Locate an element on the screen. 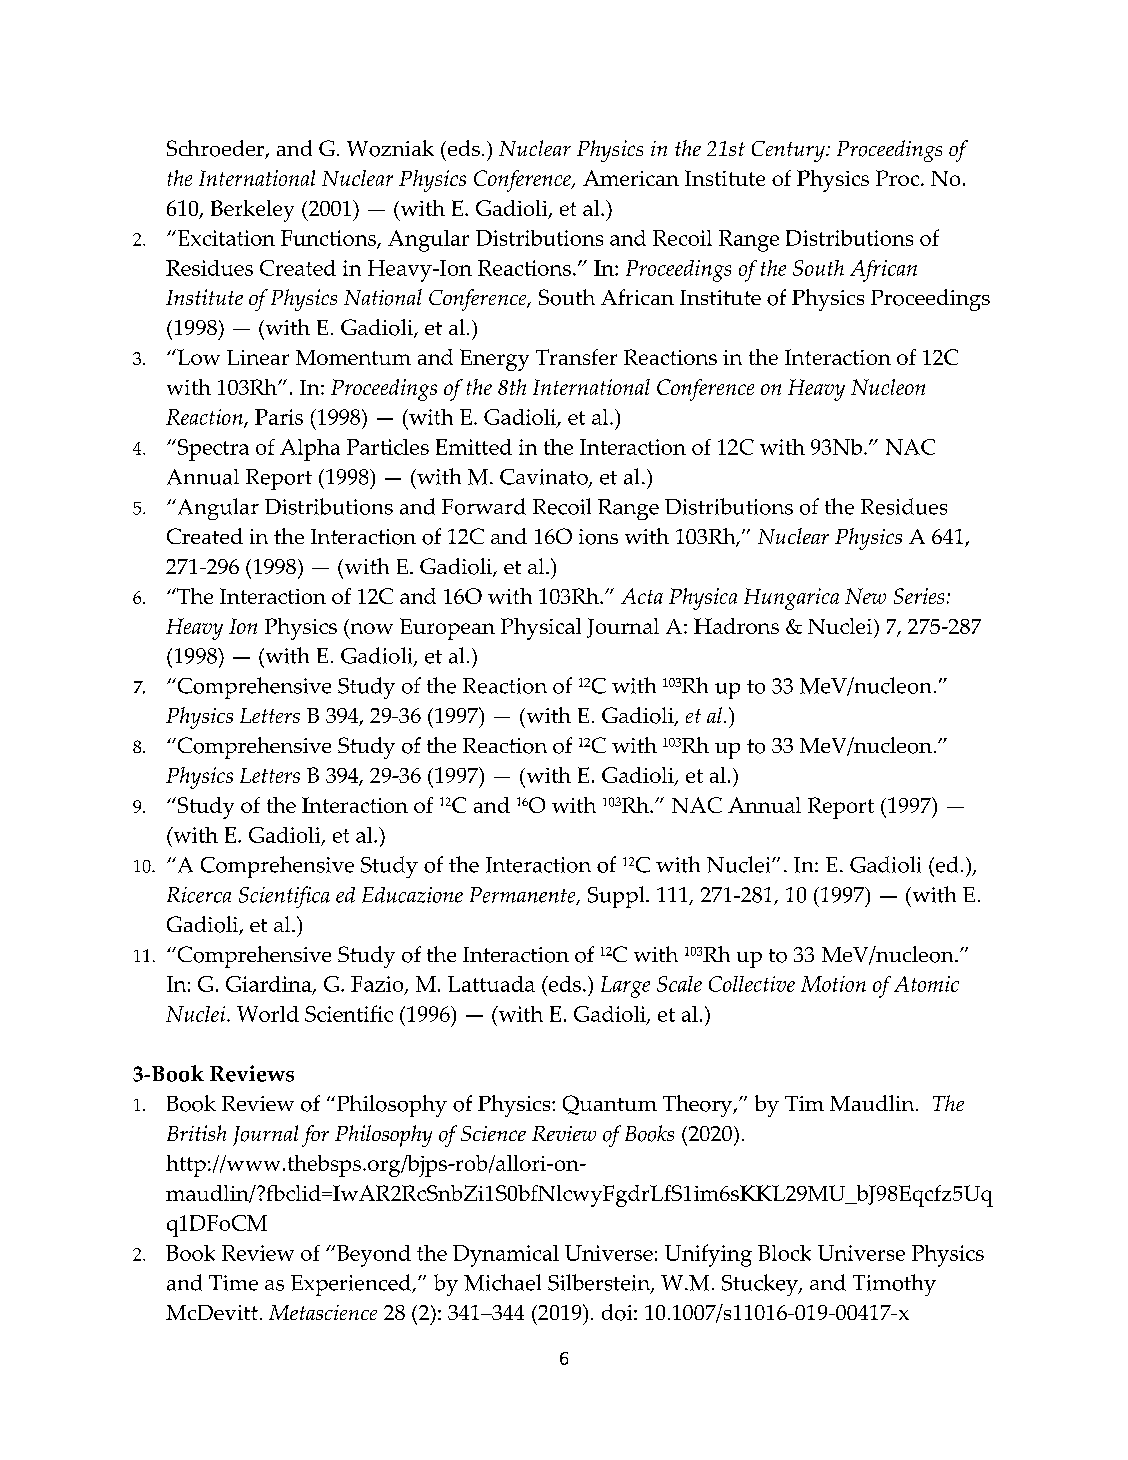  Fazio is located at coordinates (378, 985).
